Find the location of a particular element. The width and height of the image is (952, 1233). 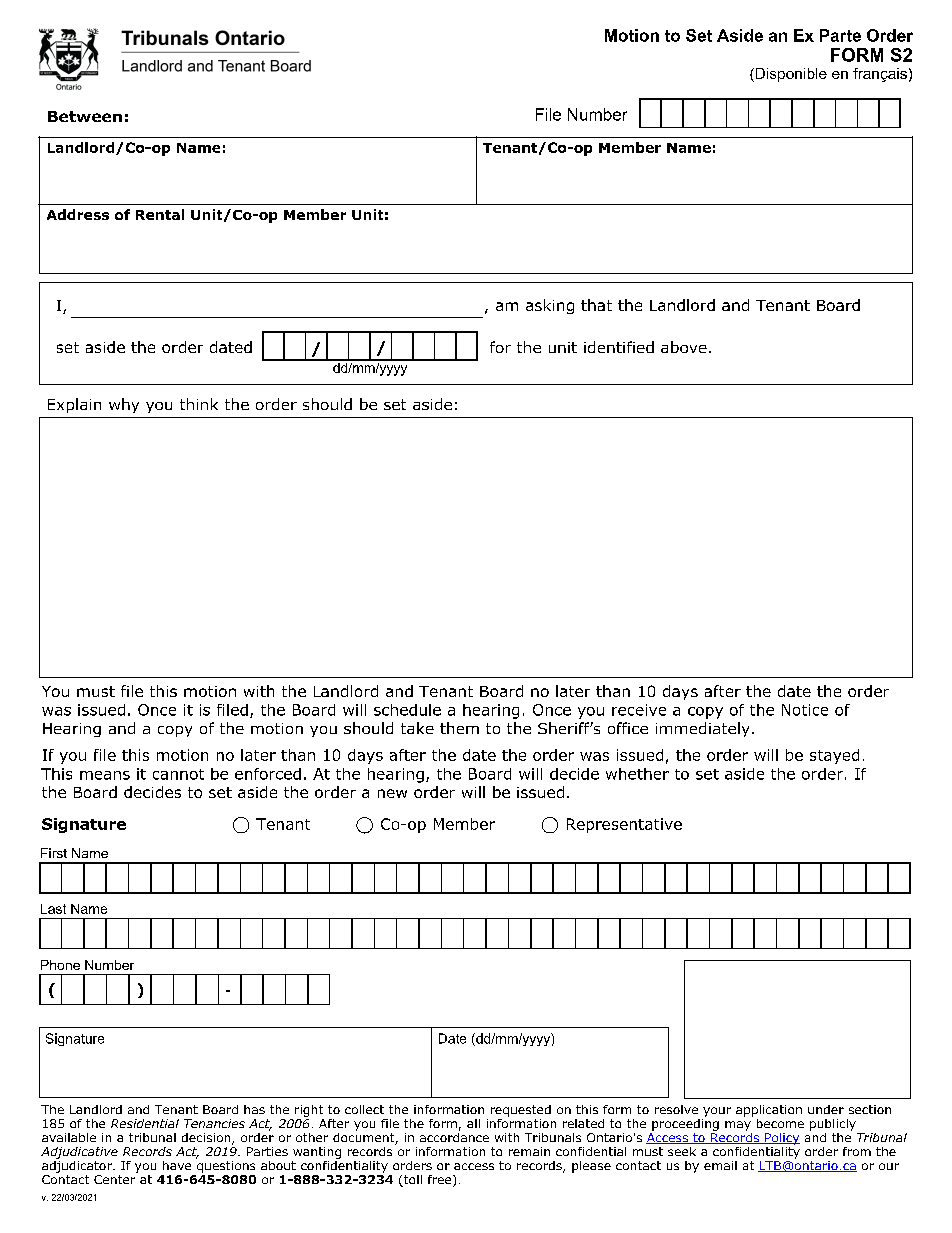

Disponible is located at coordinates (790, 75).
